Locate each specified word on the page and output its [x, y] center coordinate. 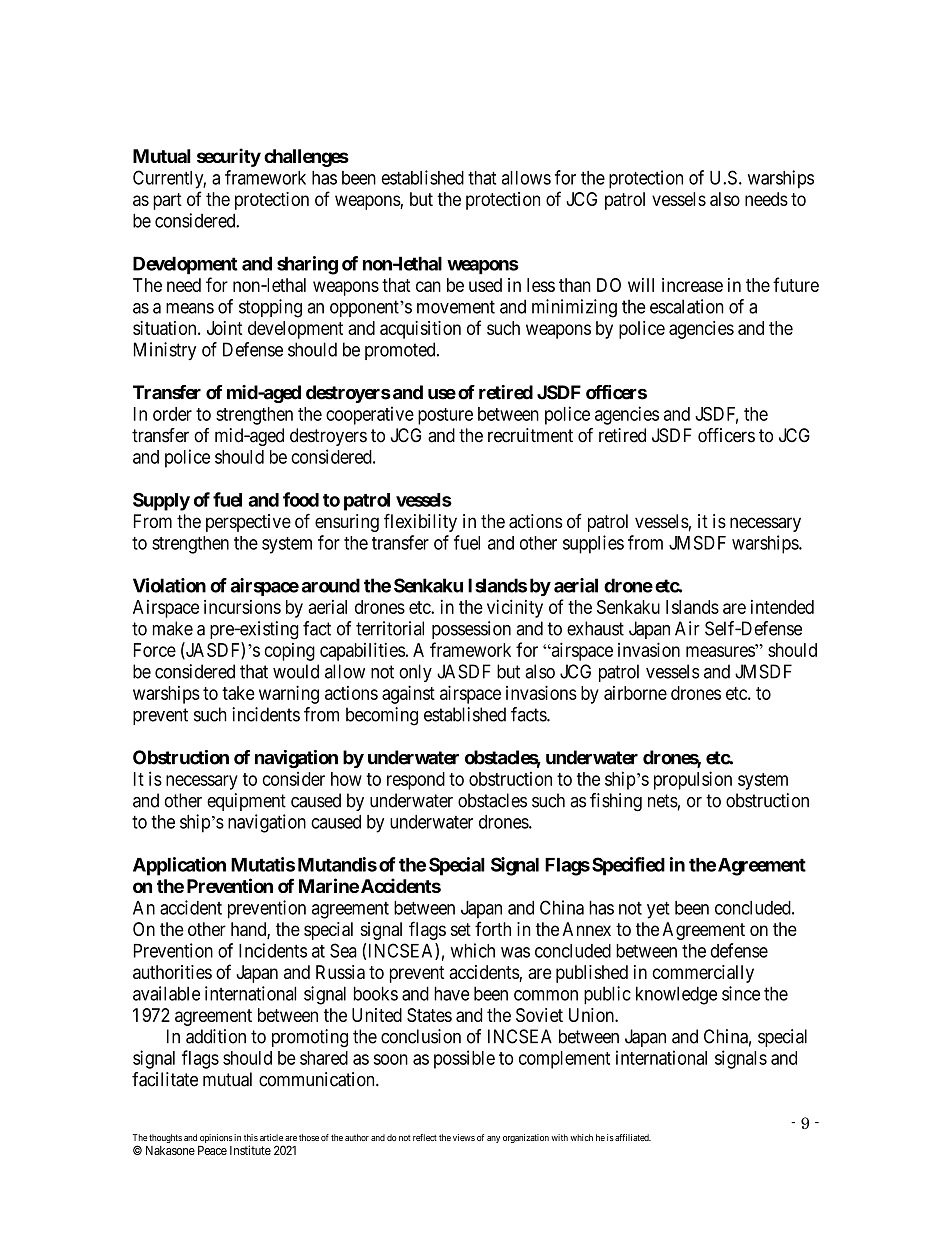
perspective [248, 523]
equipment [246, 802]
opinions [216, 1138]
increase [692, 285]
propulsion [693, 780]
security [229, 157]
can [428, 286]
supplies [593, 544]
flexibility [420, 522]
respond [416, 781]
